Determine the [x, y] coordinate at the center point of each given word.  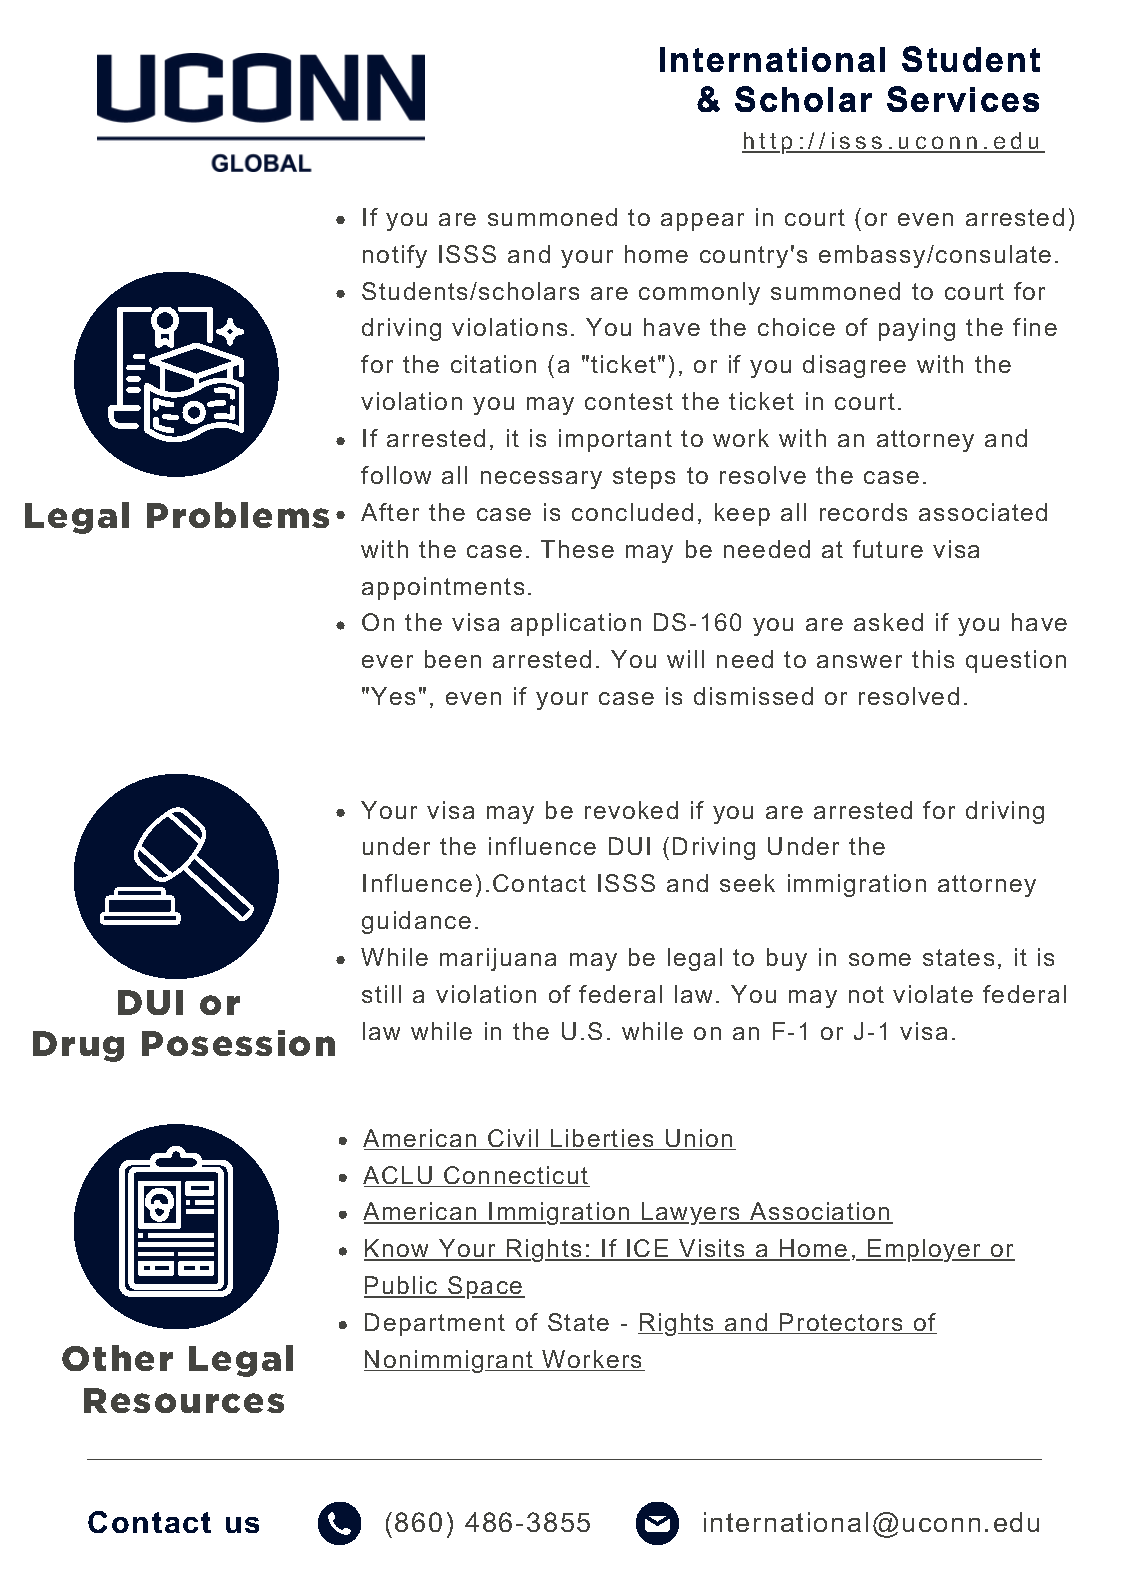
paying [917, 329]
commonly [699, 293]
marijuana [498, 959]
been [453, 659]
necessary [541, 480]
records [863, 512]
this [933, 659]
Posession [238, 1043]
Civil [513, 1139]
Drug [78, 1046]
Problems [238, 515]
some [880, 959]
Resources [184, 1400]
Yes [393, 696]
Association [820, 1213]
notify [395, 256]
